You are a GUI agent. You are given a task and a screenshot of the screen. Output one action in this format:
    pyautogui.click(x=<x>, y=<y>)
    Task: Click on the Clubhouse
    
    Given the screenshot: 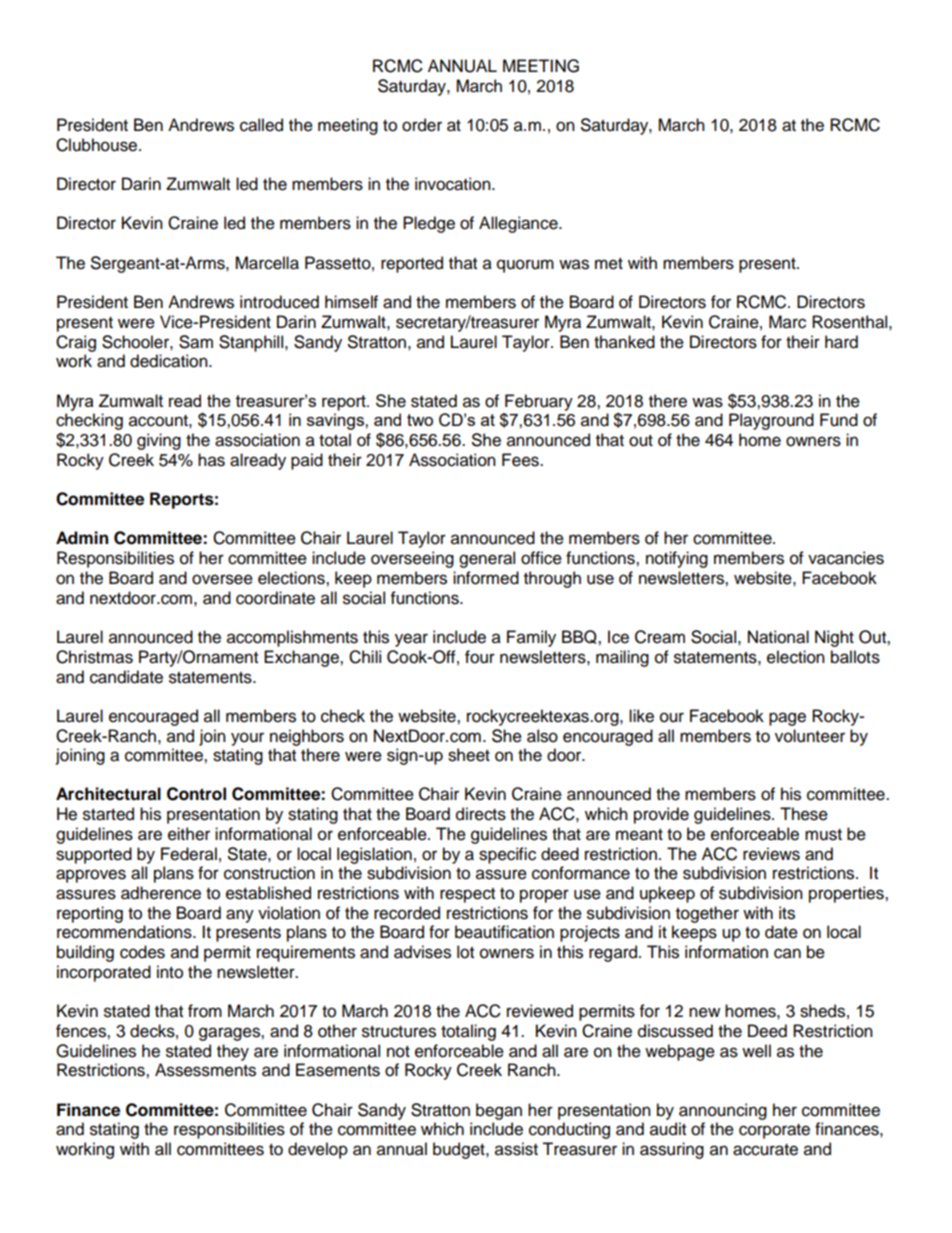 What is the action you would take?
    pyautogui.click(x=98, y=145)
